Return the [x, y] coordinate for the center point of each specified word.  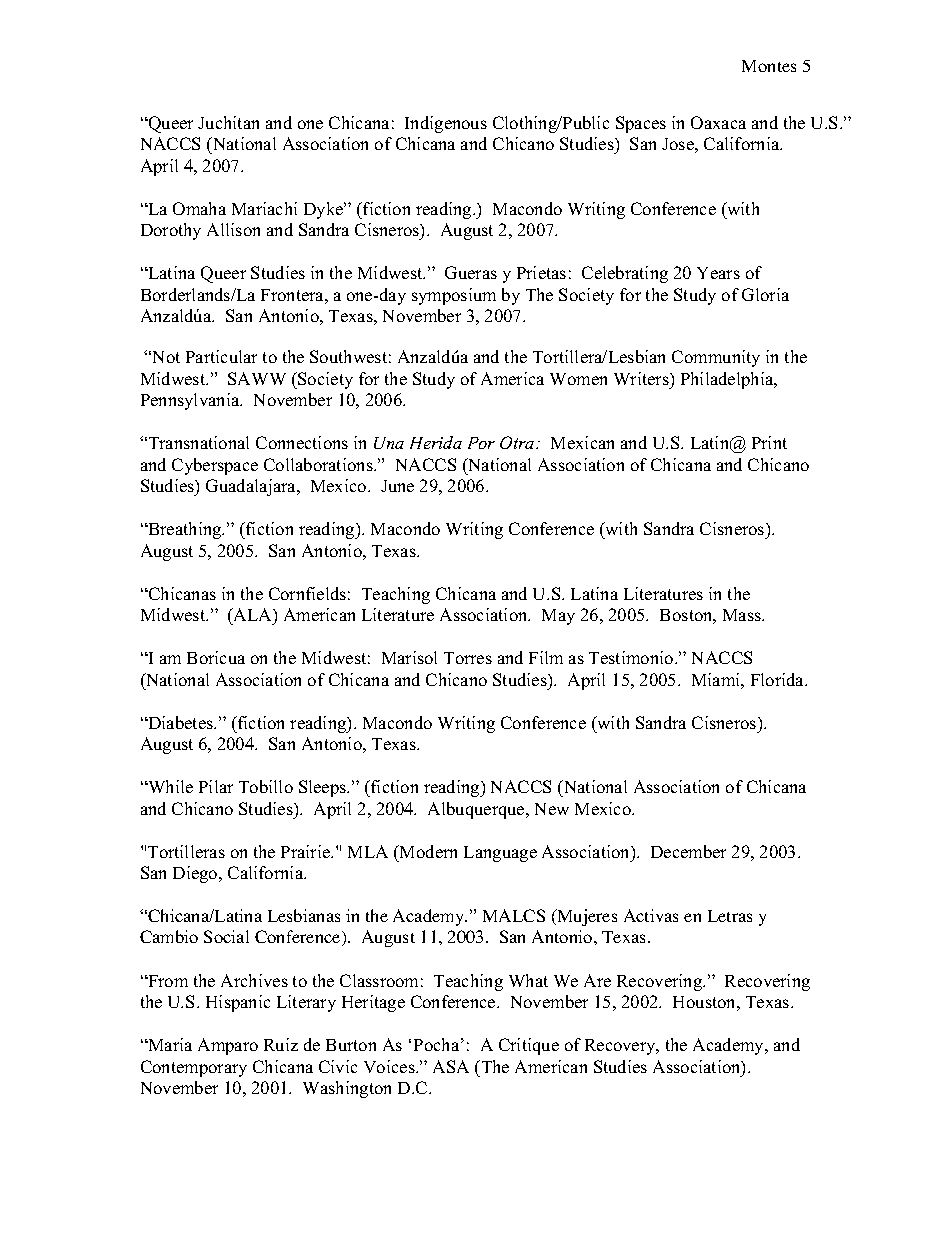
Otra [518, 442]
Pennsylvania [191, 401]
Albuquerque [477, 810]
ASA [451, 1066]
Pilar [216, 786]
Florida [779, 679]
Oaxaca [718, 122]
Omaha [199, 208]
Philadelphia [728, 380]
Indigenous [446, 124]
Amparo [228, 1046]
